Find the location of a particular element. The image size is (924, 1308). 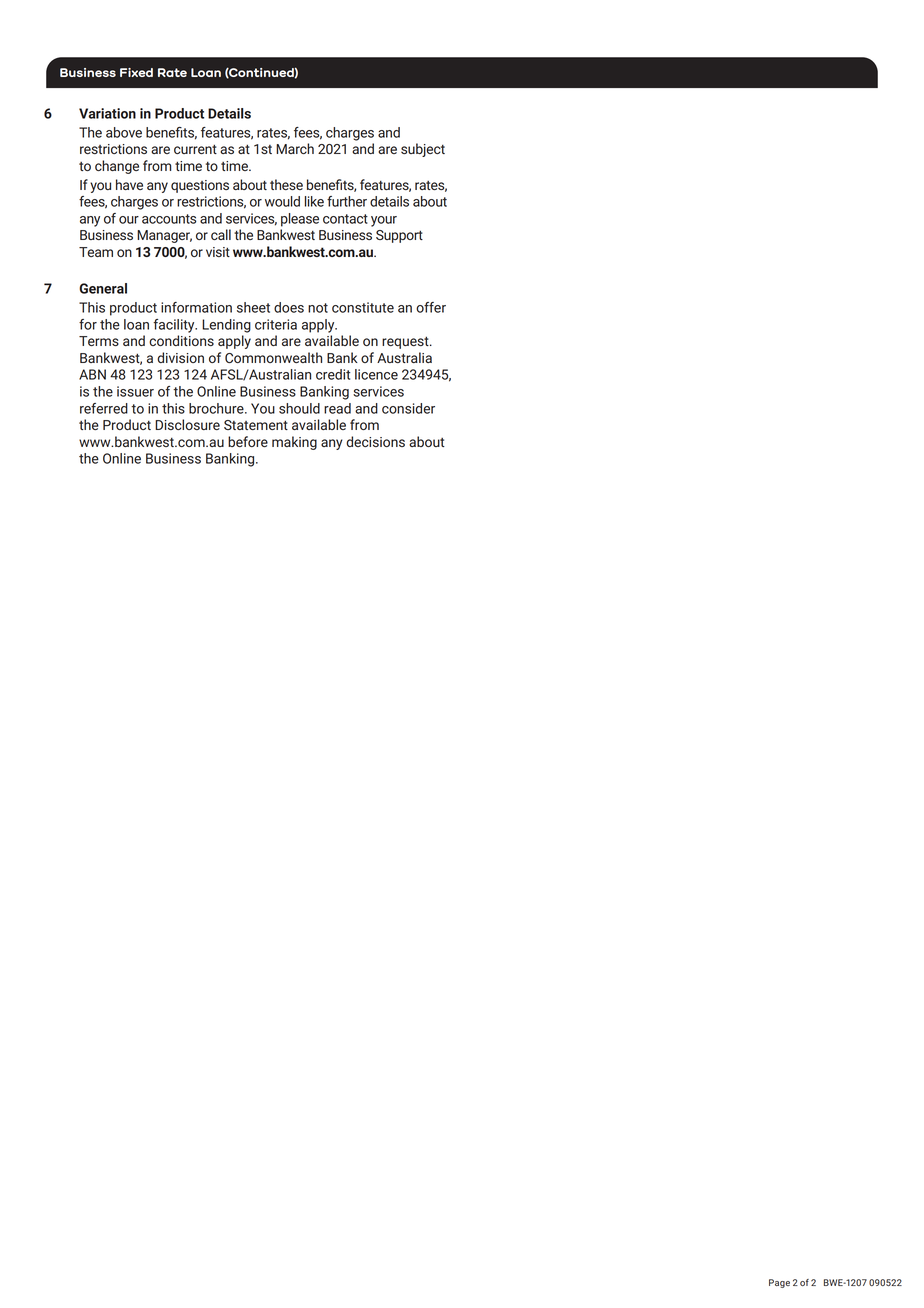

Page is located at coordinates (779, 1283).
